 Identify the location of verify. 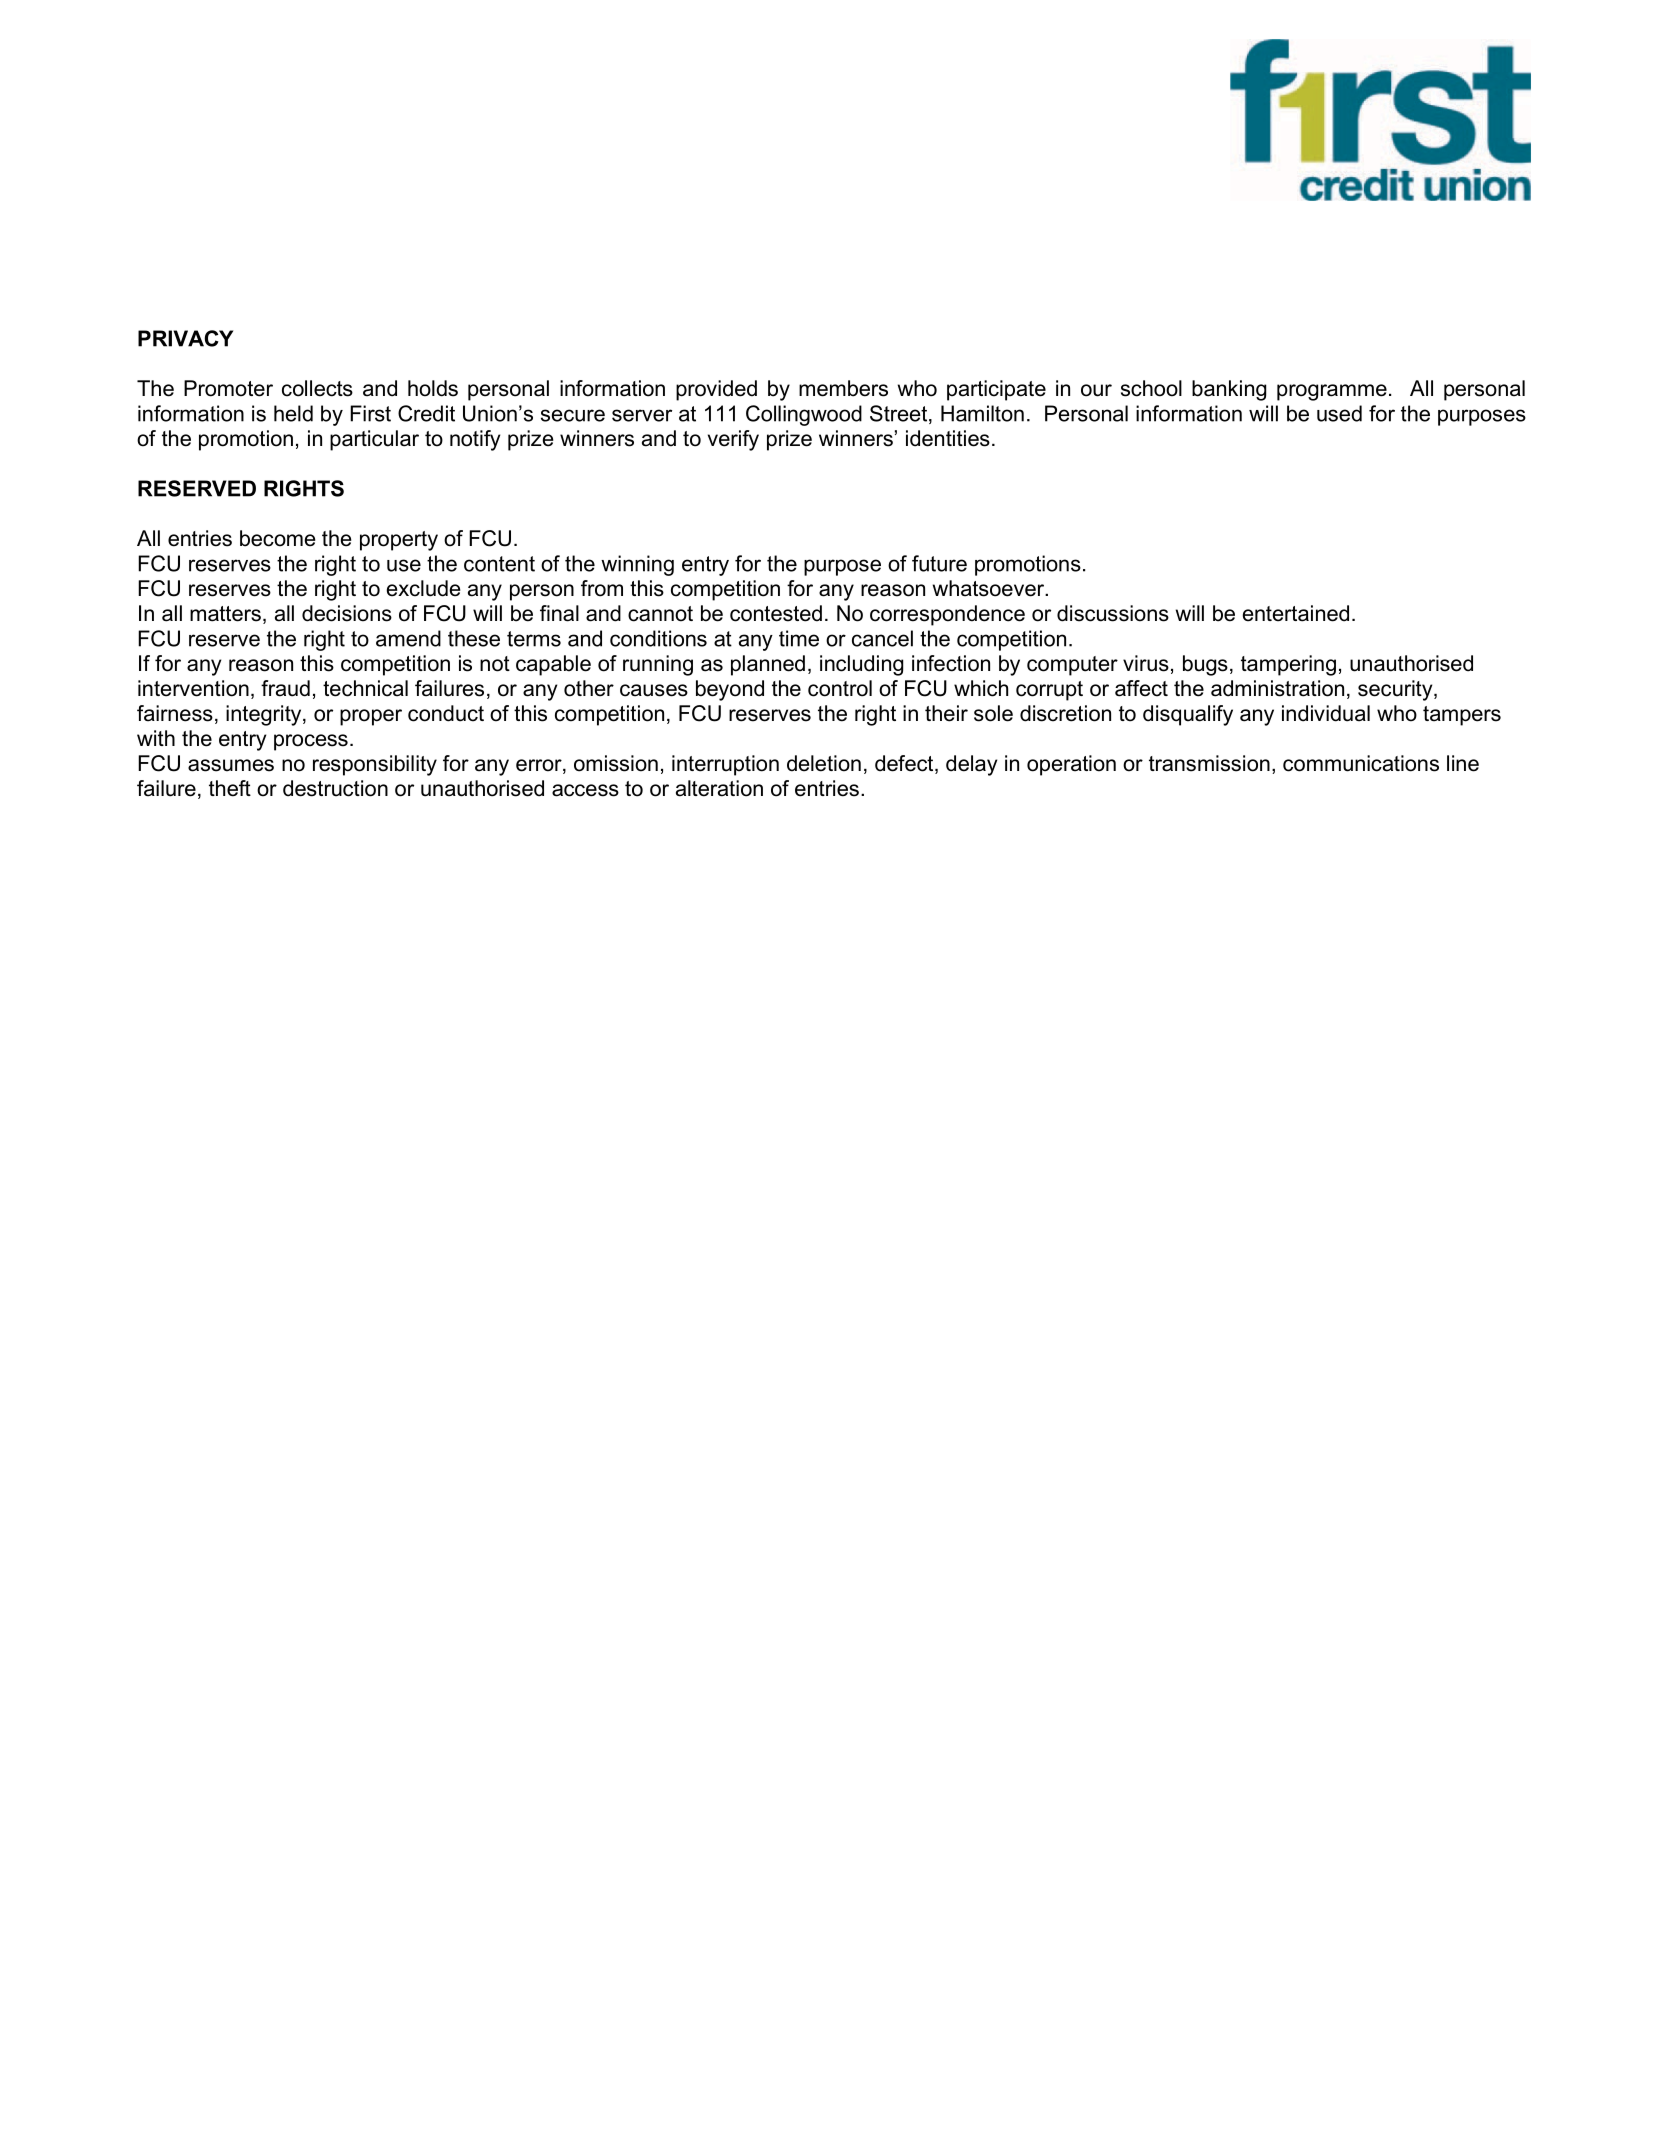
(733, 440).
